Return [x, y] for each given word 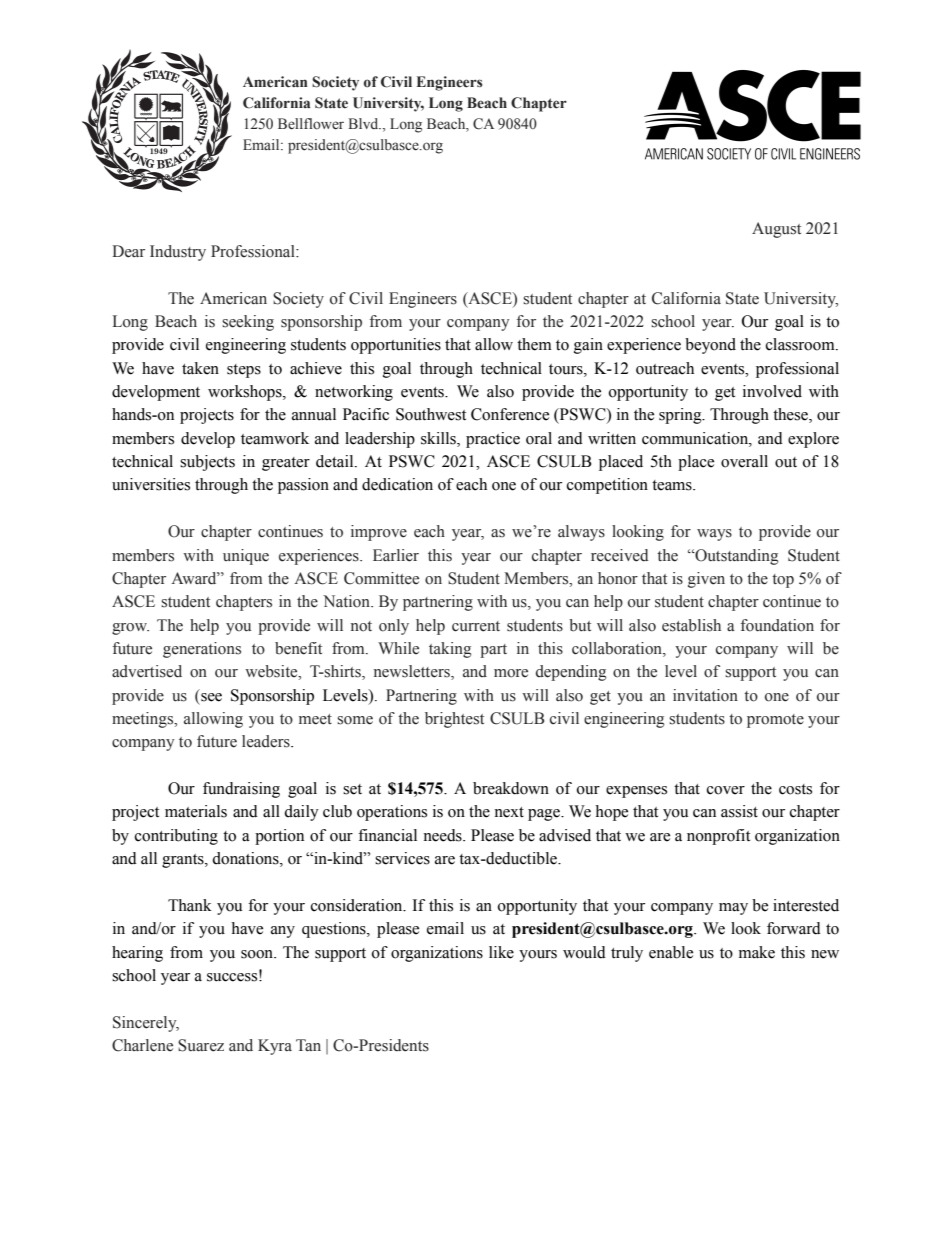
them [534, 344]
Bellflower [311, 124]
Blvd [364, 123]
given [706, 580]
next [509, 812]
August [776, 230]
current [476, 626]
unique [246, 557]
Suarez [201, 1045]
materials [196, 811]
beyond [710, 346]
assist [739, 811]
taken [200, 368]
